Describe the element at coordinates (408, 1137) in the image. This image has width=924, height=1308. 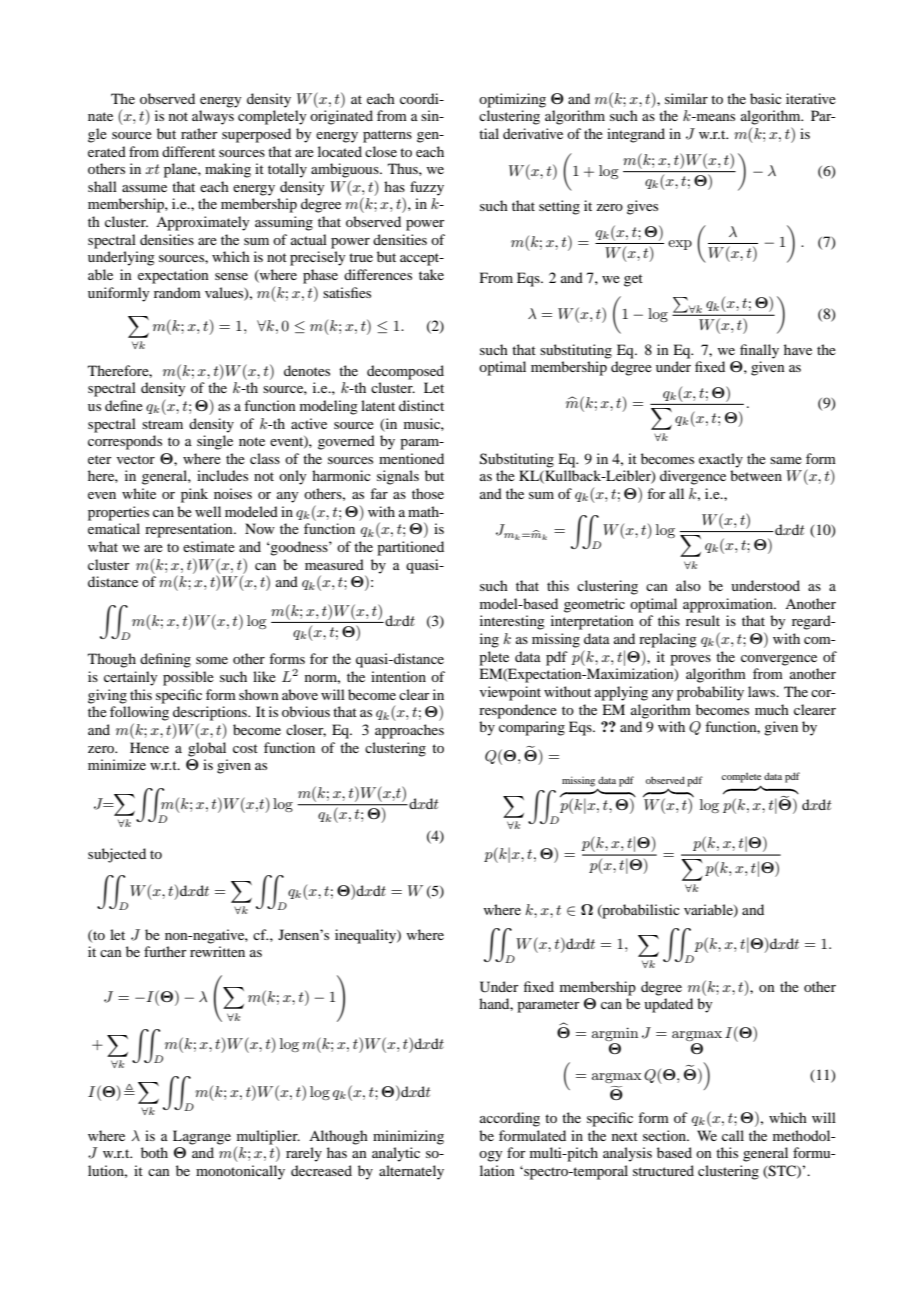
I see `minimizing` at that location.
